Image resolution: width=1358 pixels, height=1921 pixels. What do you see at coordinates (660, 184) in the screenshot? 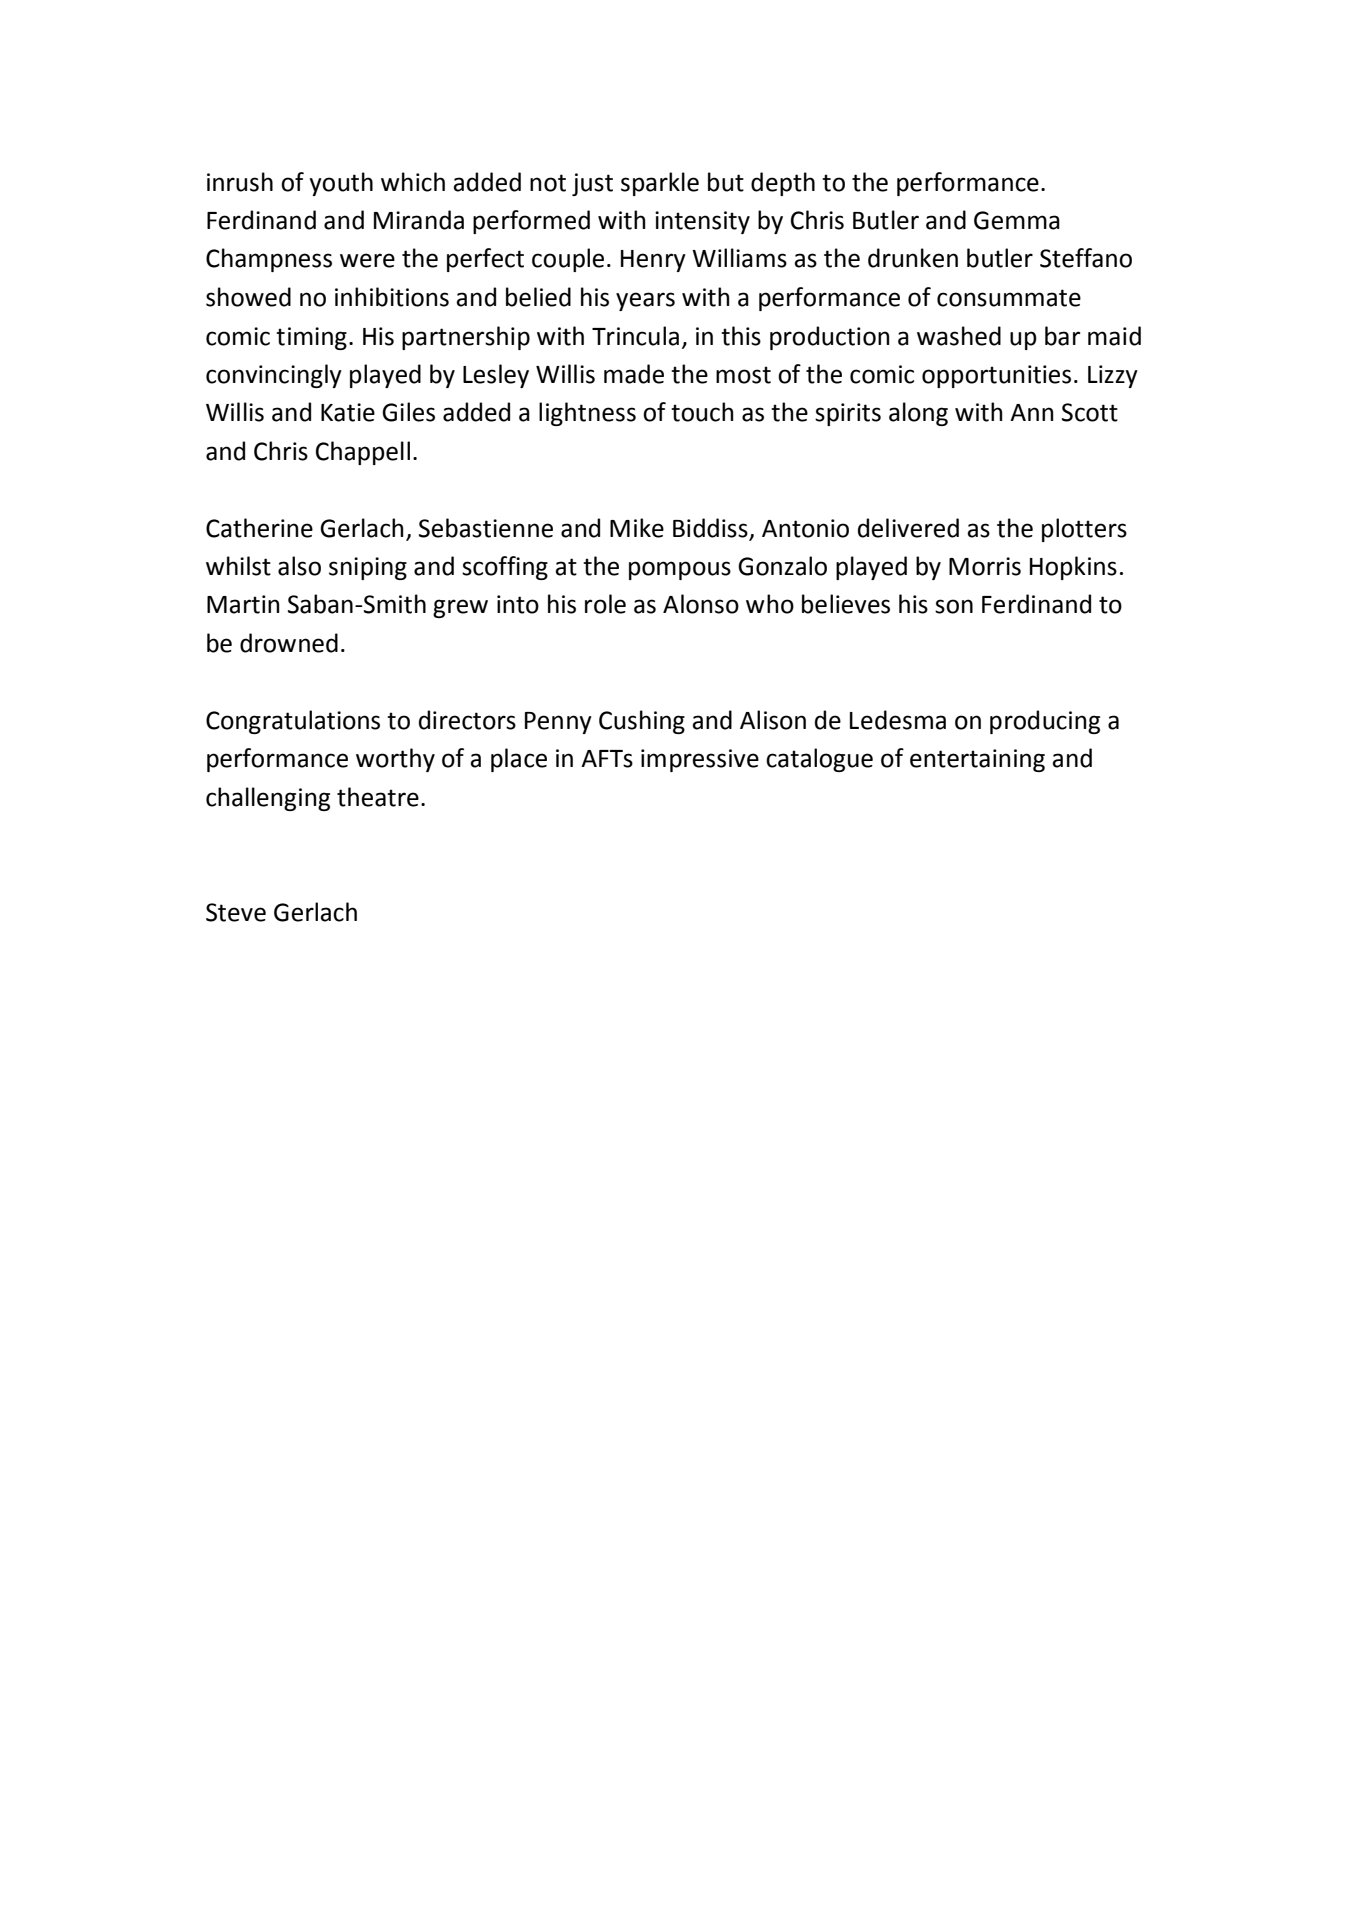
I see `sparkle` at bounding box center [660, 184].
